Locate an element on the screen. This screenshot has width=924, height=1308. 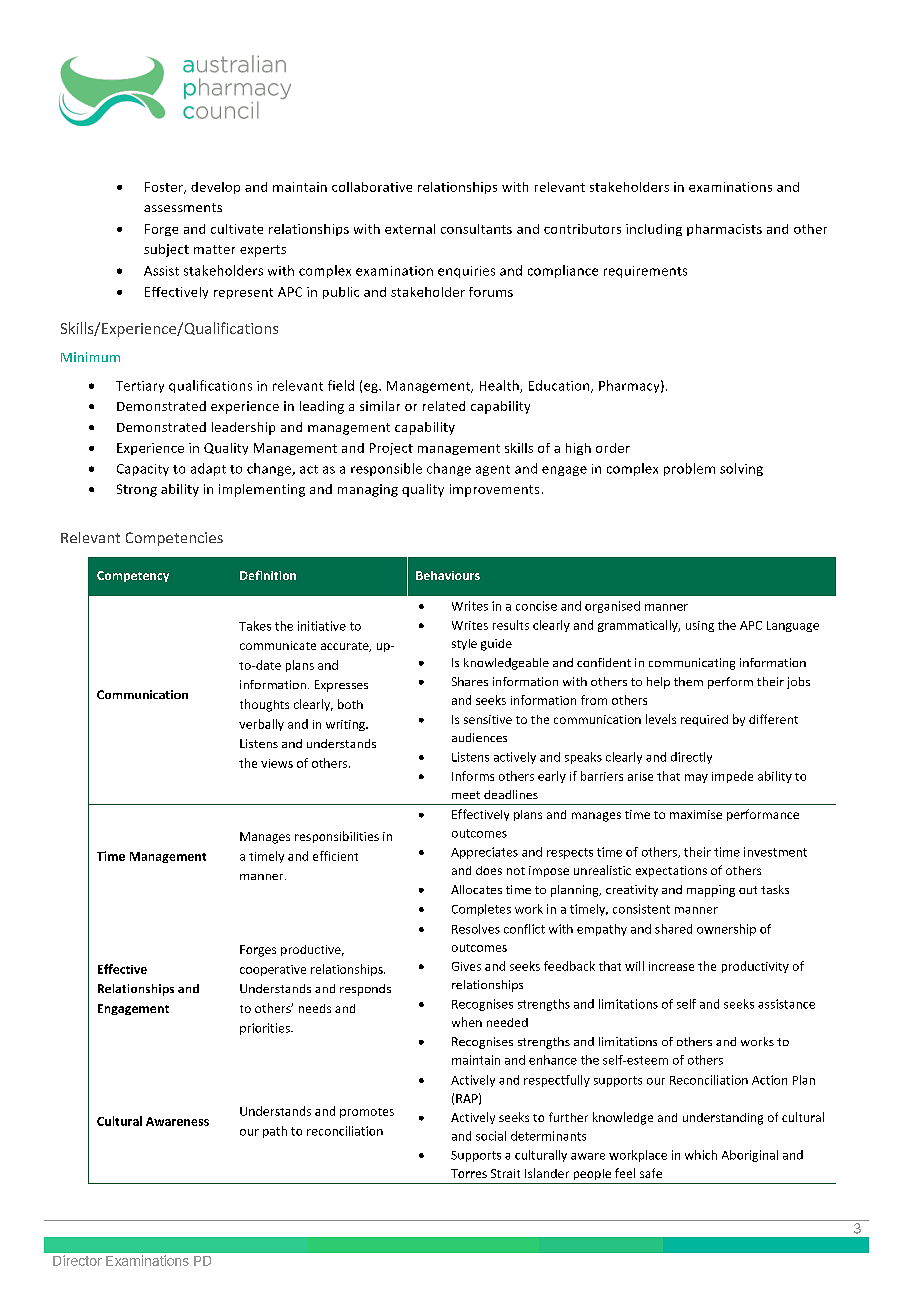
consultants is located at coordinates (476, 229).
